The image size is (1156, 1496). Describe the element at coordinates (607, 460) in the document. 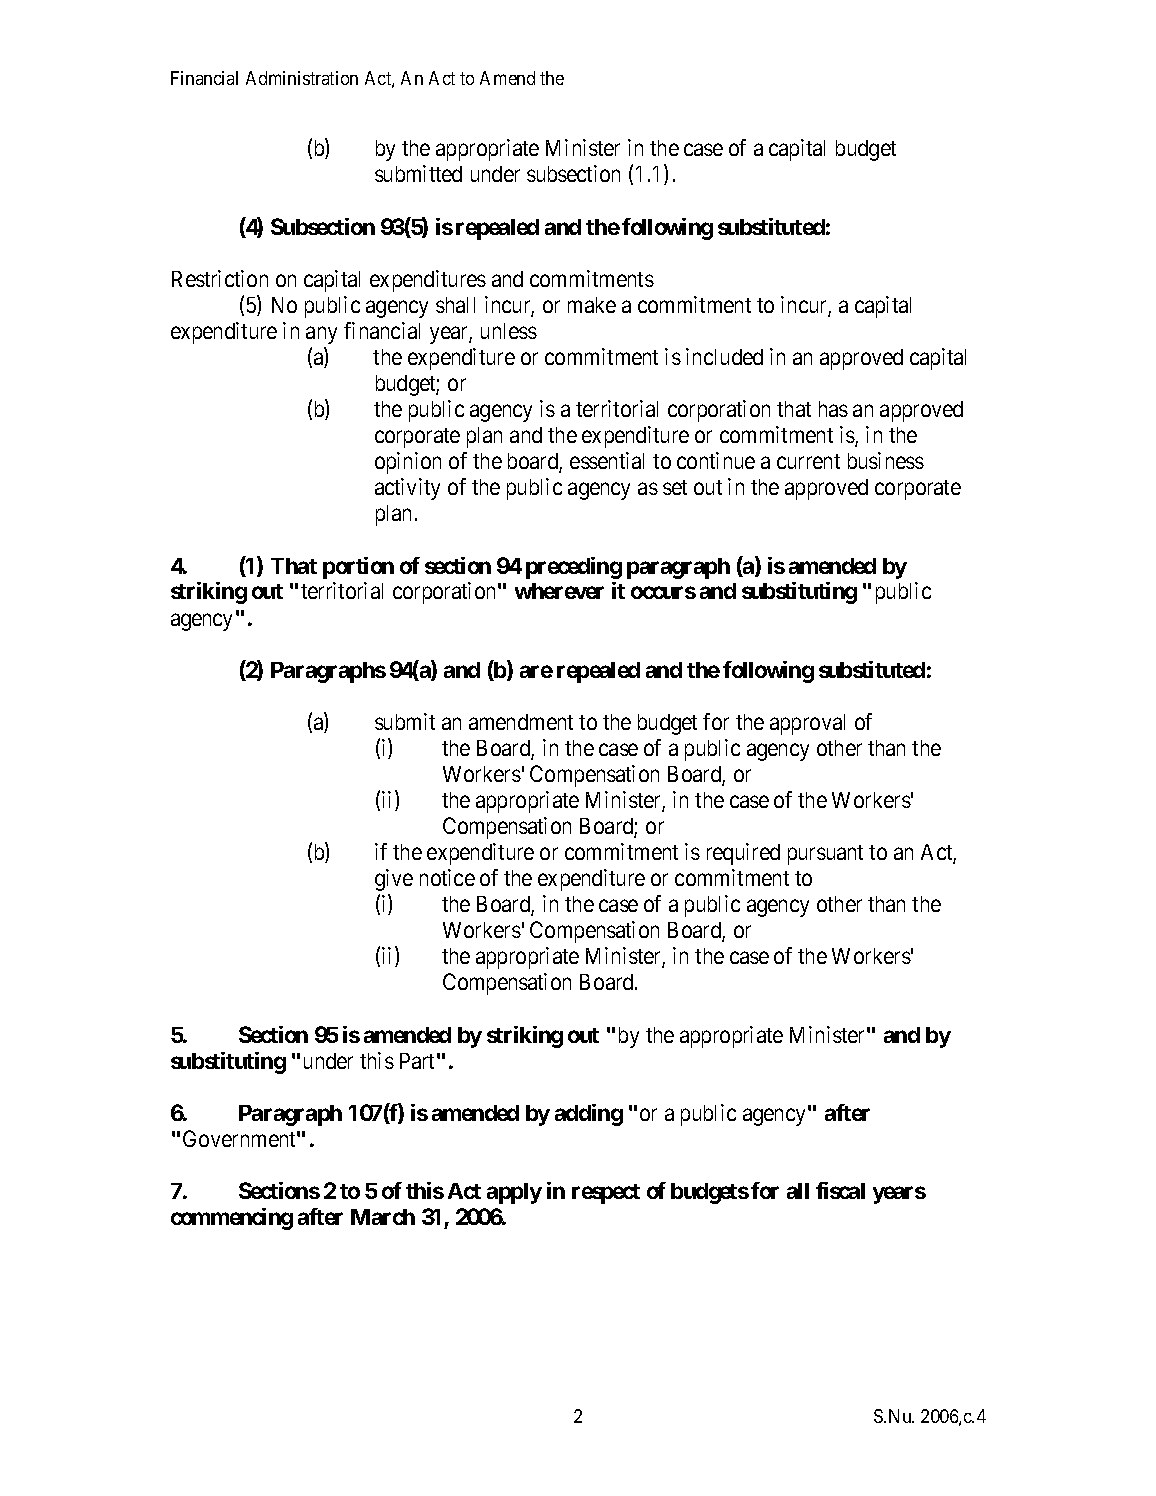

I see `essential` at that location.
